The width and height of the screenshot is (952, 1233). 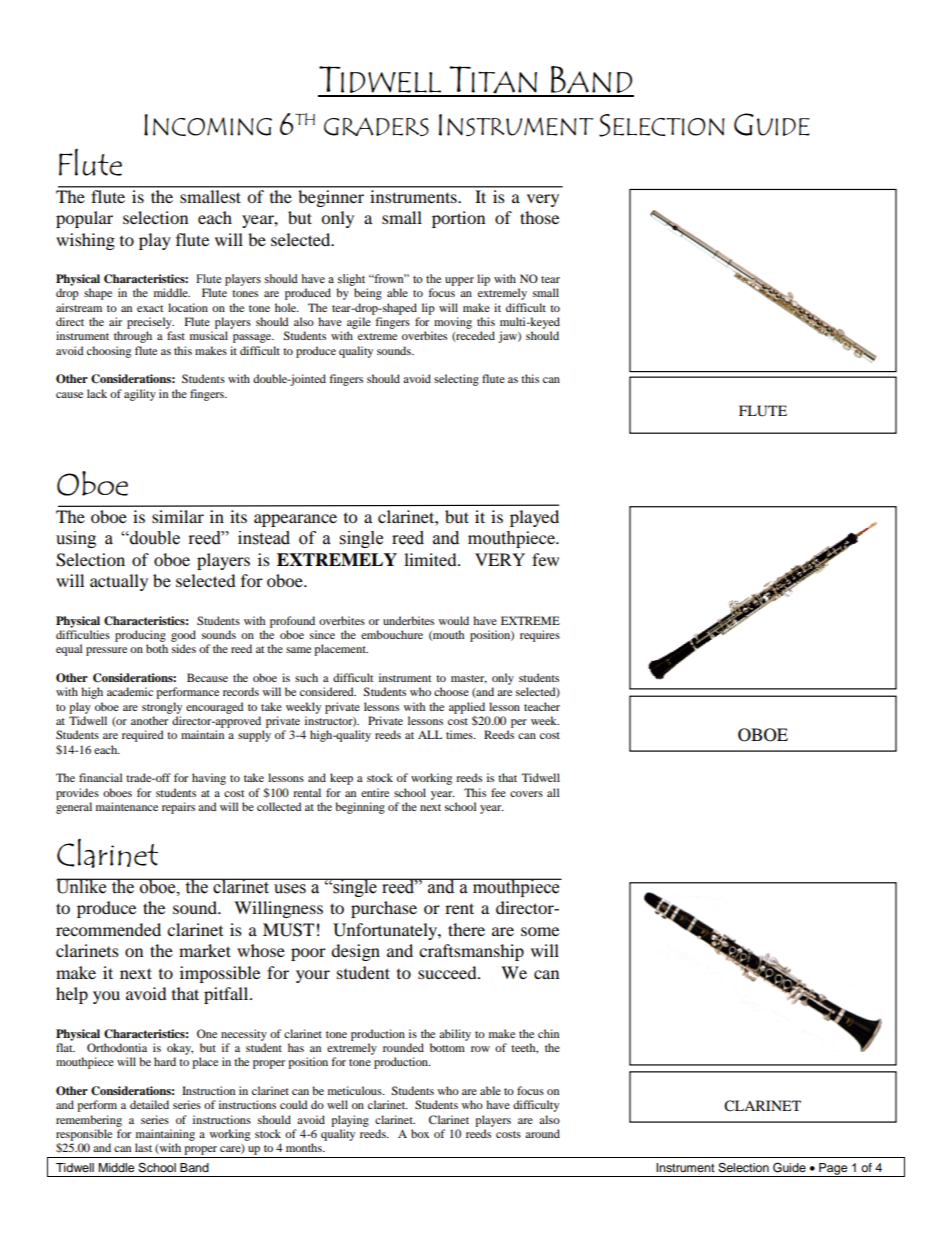 What do you see at coordinates (420, 1133) in the screenshot?
I see `box` at bounding box center [420, 1133].
